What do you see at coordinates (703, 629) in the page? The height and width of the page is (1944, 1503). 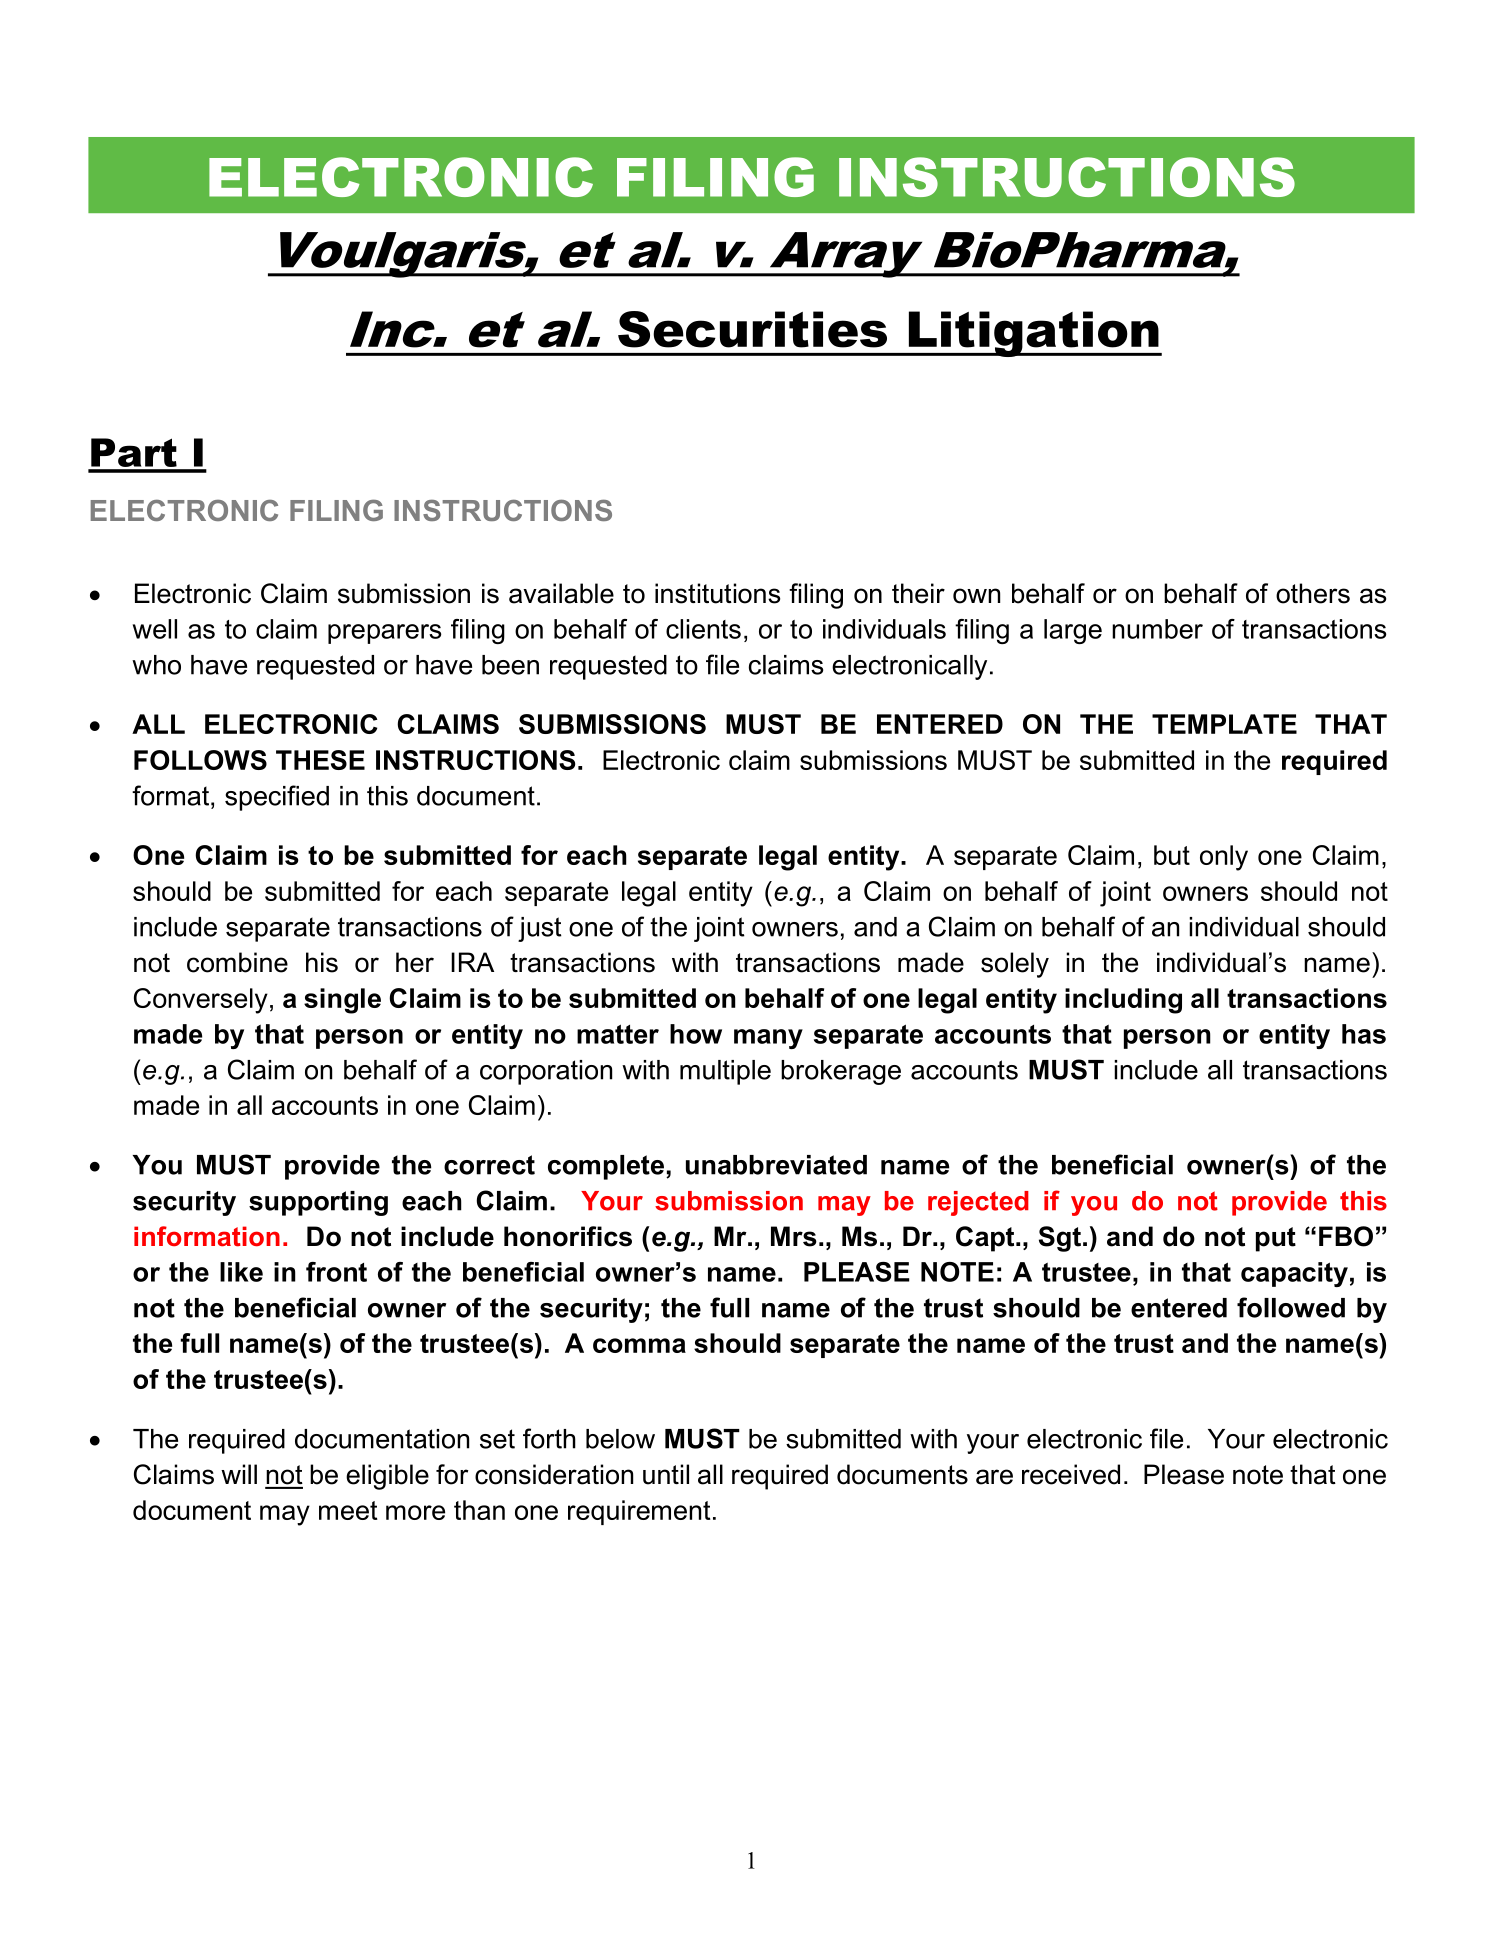 I see `clients` at bounding box center [703, 629].
